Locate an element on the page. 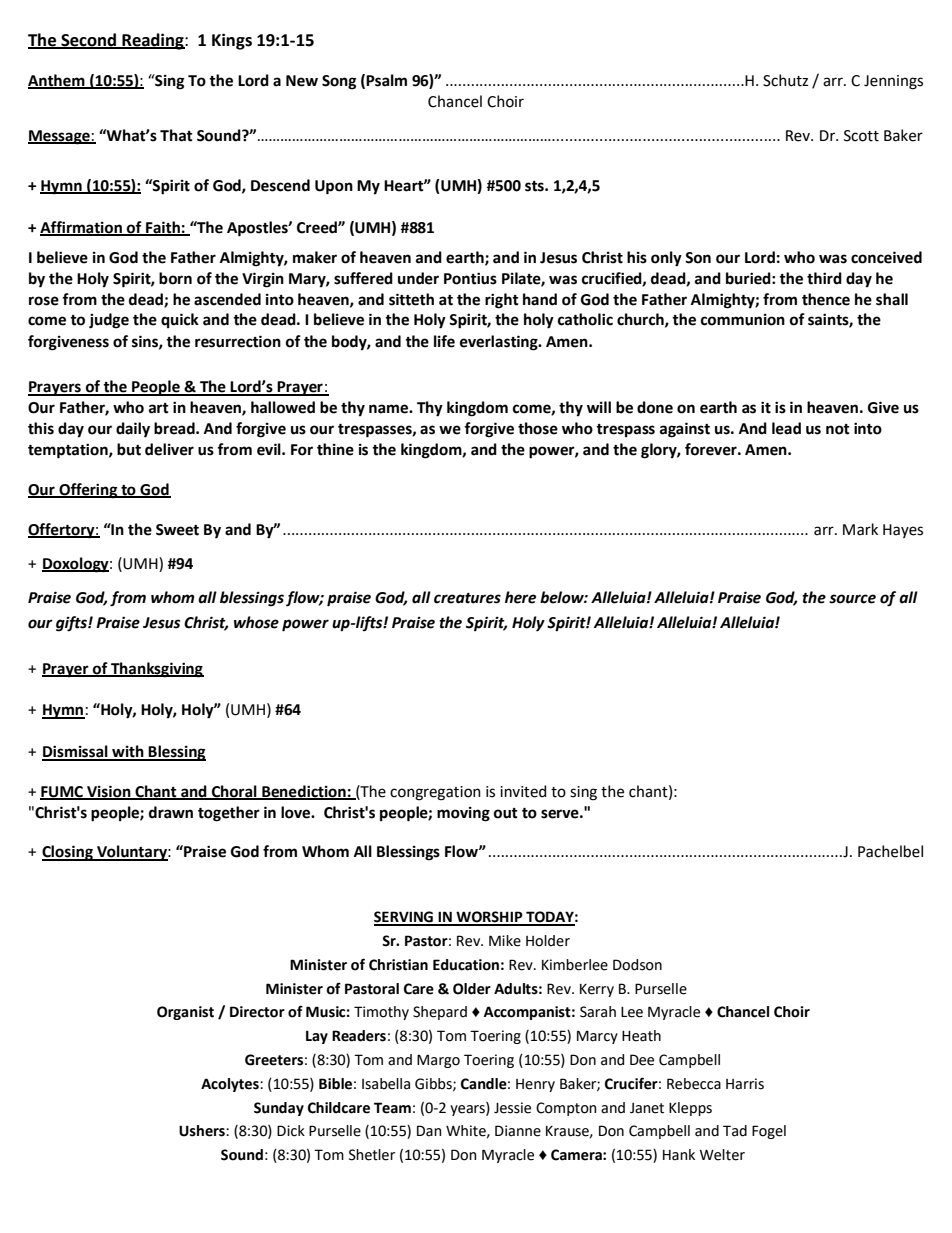 Image resolution: width=952 pixels, height=1233 pixels. Psalm is located at coordinates (386, 80).
